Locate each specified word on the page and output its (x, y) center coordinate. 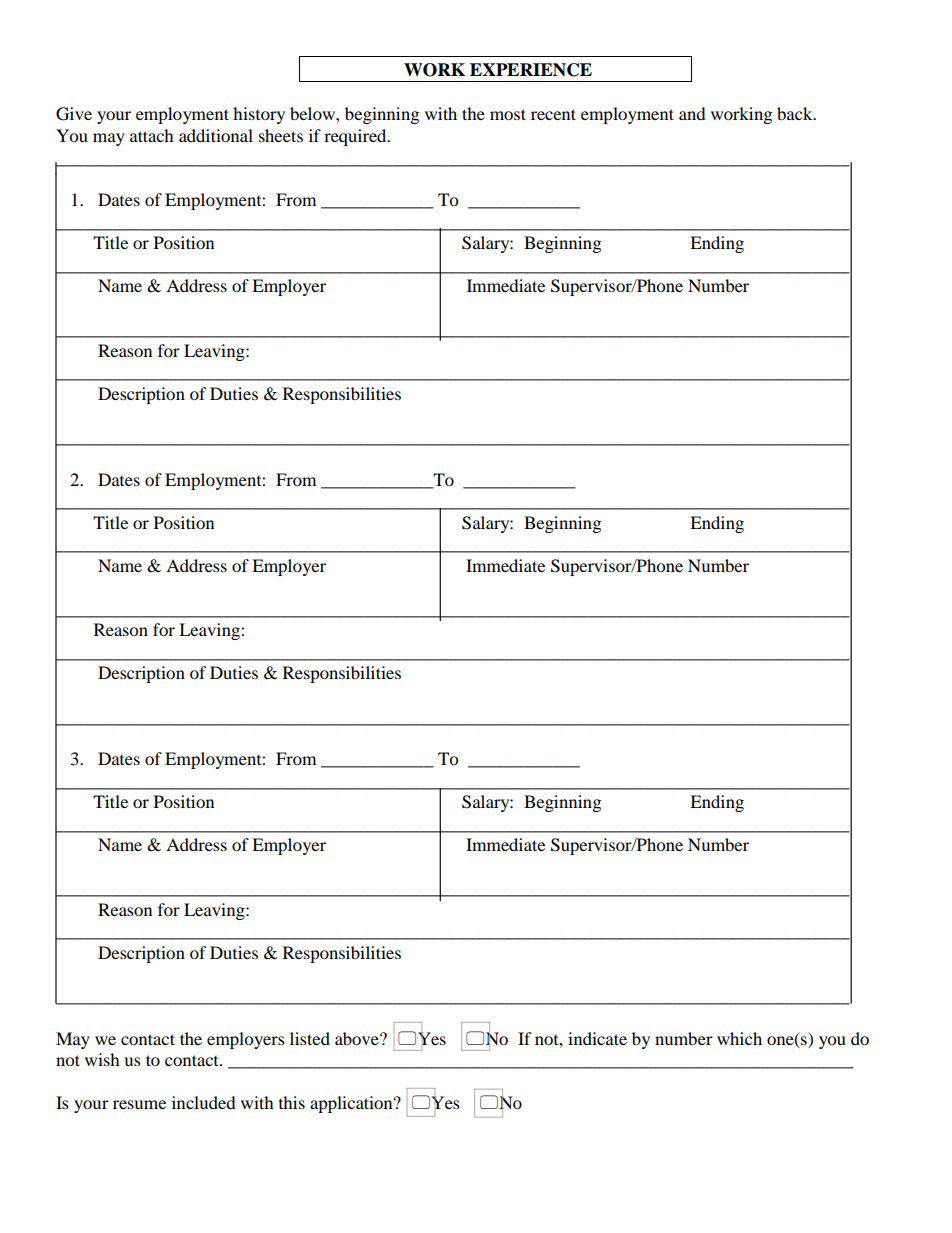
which (739, 1038)
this (292, 1102)
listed (310, 1038)
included (204, 1102)
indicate (597, 1038)
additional (216, 135)
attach (152, 135)
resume (139, 1104)
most (508, 114)
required (356, 137)
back (796, 113)
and (692, 113)
